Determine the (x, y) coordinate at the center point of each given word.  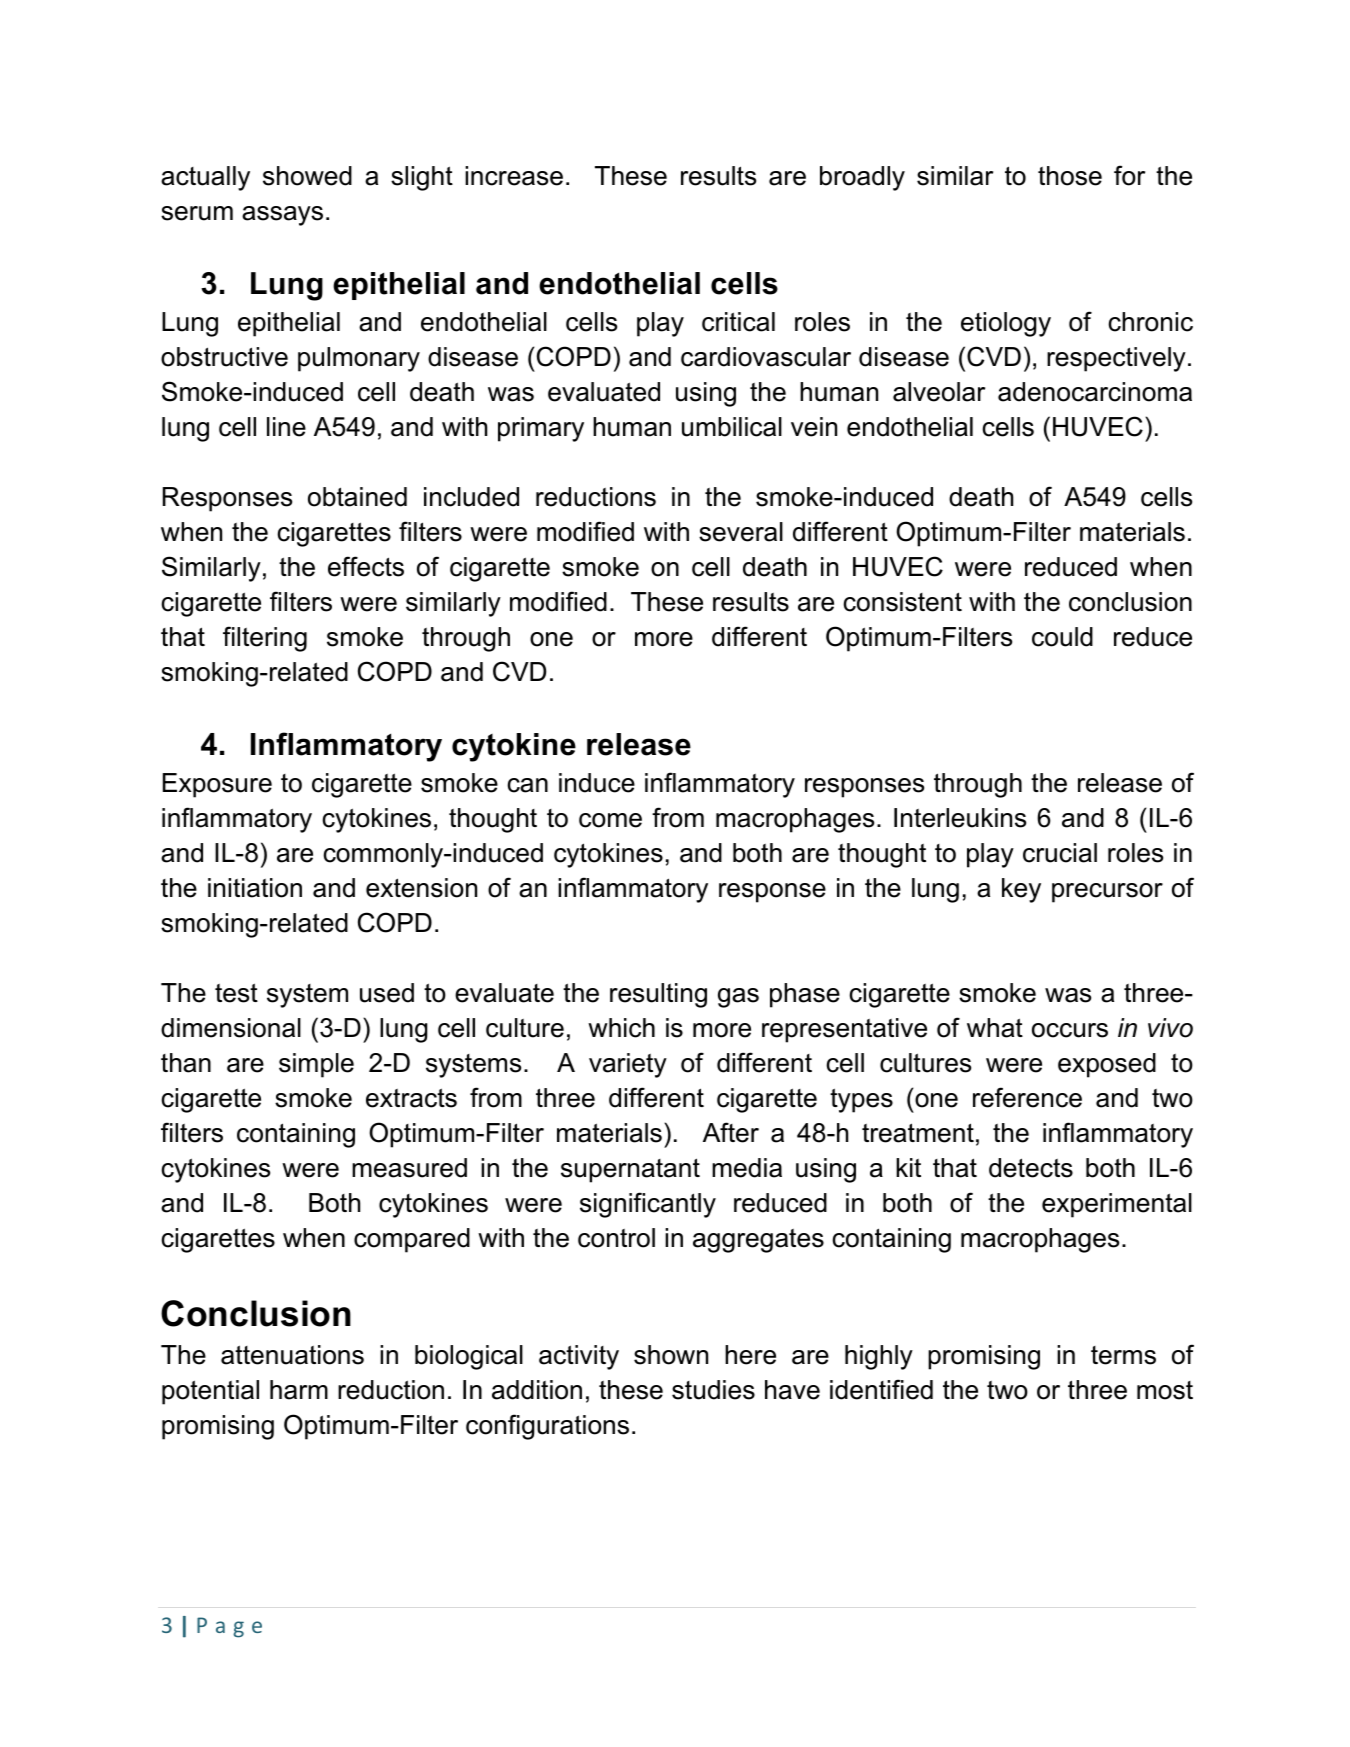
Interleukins (960, 818)
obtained (357, 497)
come (610, 820)
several (741, 532)
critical (738, 322)
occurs (1070, 1030)
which (621, 1028)
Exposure (217, 785)
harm (299, 1390)
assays (282, 216)
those (1070, 176)
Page (229, 1627)
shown (671, 1355)
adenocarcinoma (1095, 392)
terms (1123, 1355)
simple (316, 1065)
